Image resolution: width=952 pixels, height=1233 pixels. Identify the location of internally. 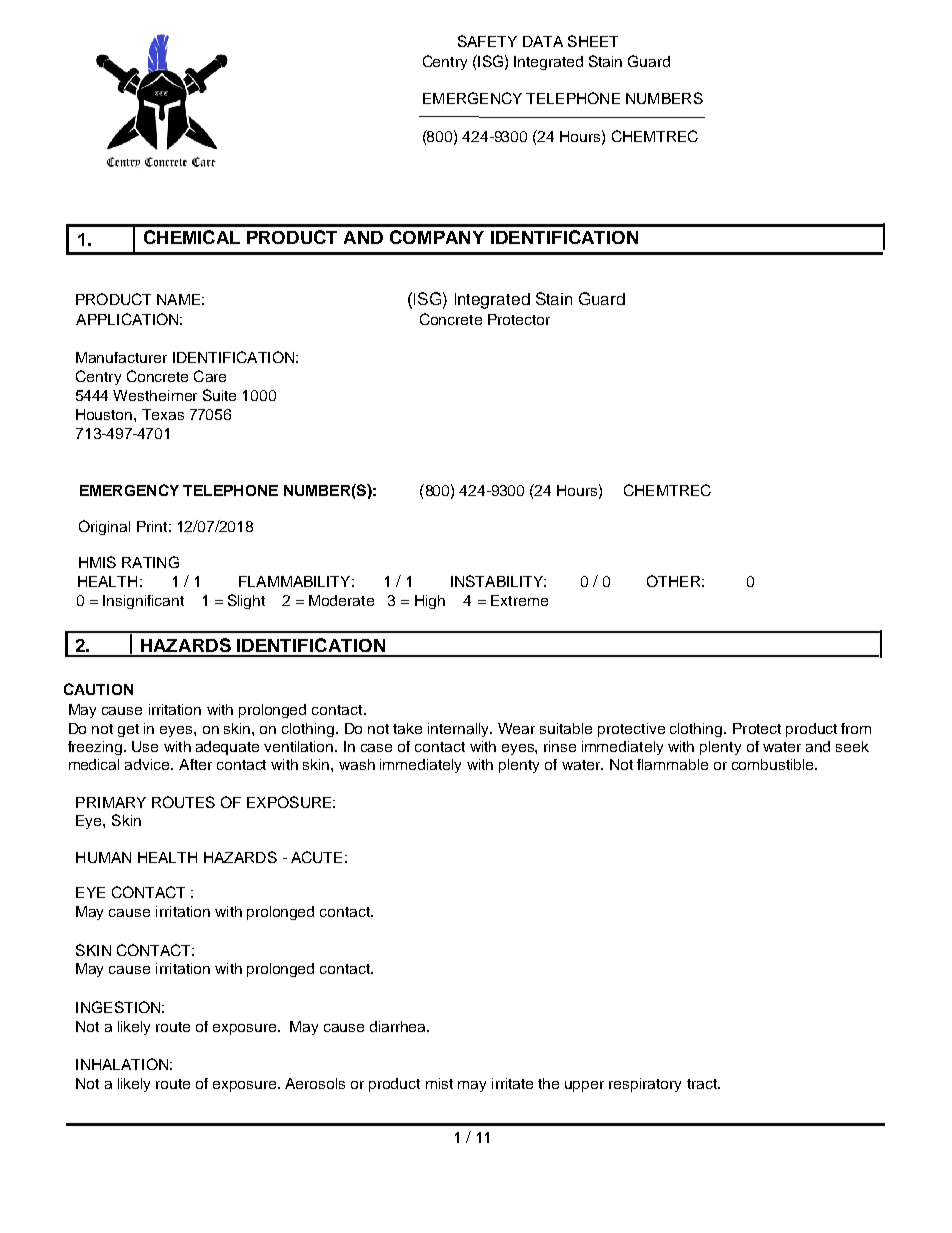
(459, 730).
